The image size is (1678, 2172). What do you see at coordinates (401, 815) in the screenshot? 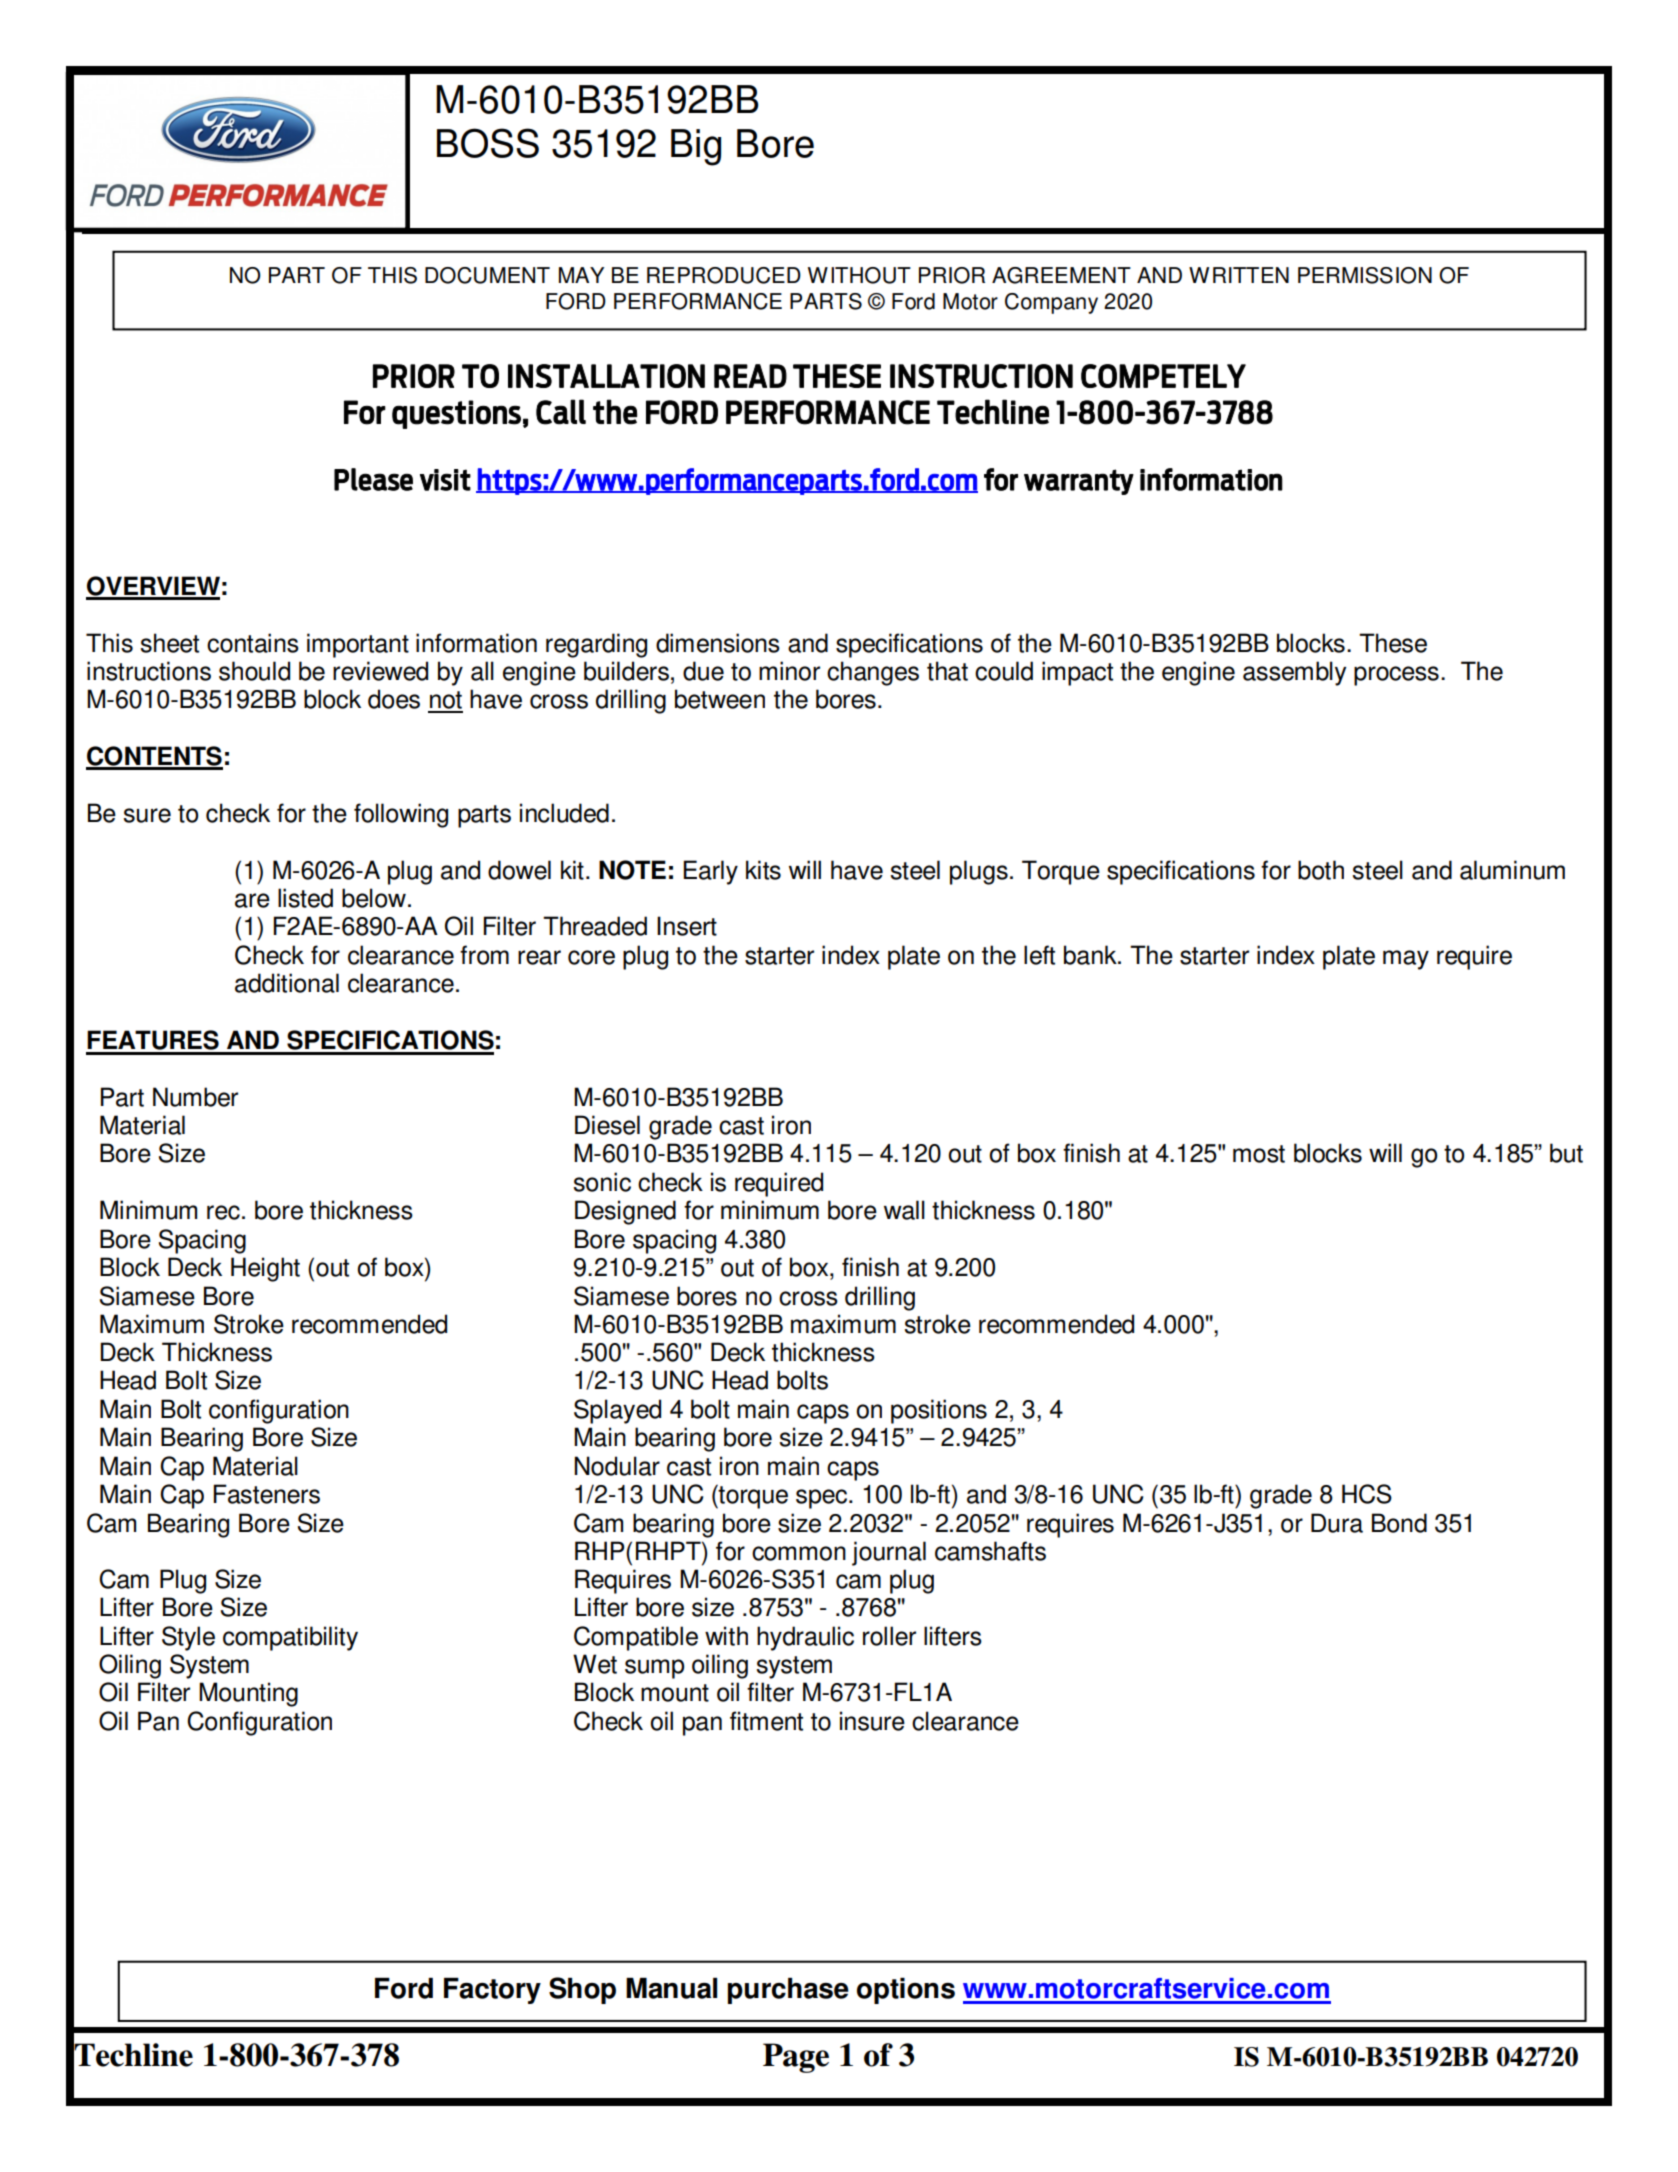
I see `following` at bounding box center [401, 815].
